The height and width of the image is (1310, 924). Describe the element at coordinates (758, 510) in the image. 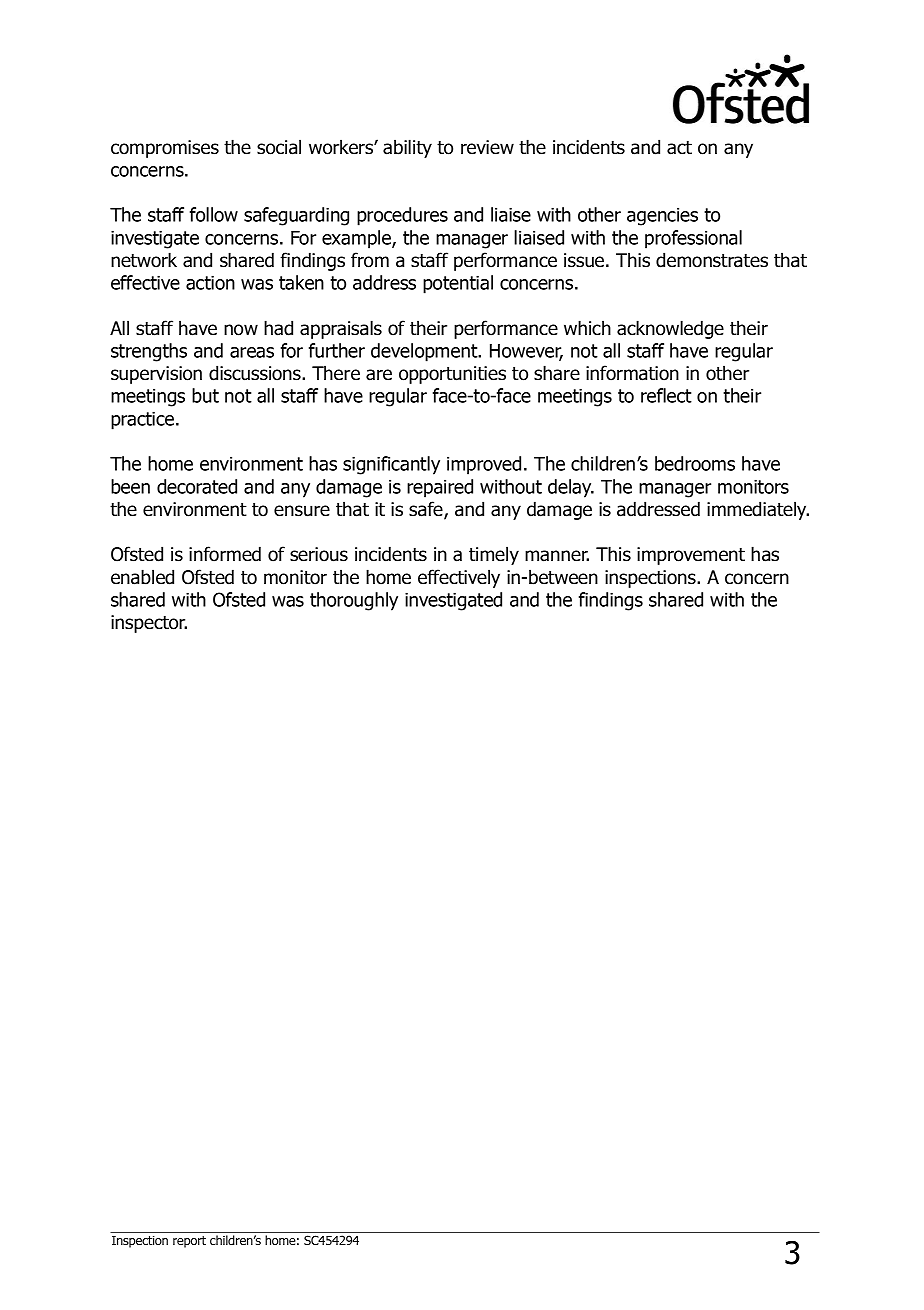

I see `immediately` at that location.
